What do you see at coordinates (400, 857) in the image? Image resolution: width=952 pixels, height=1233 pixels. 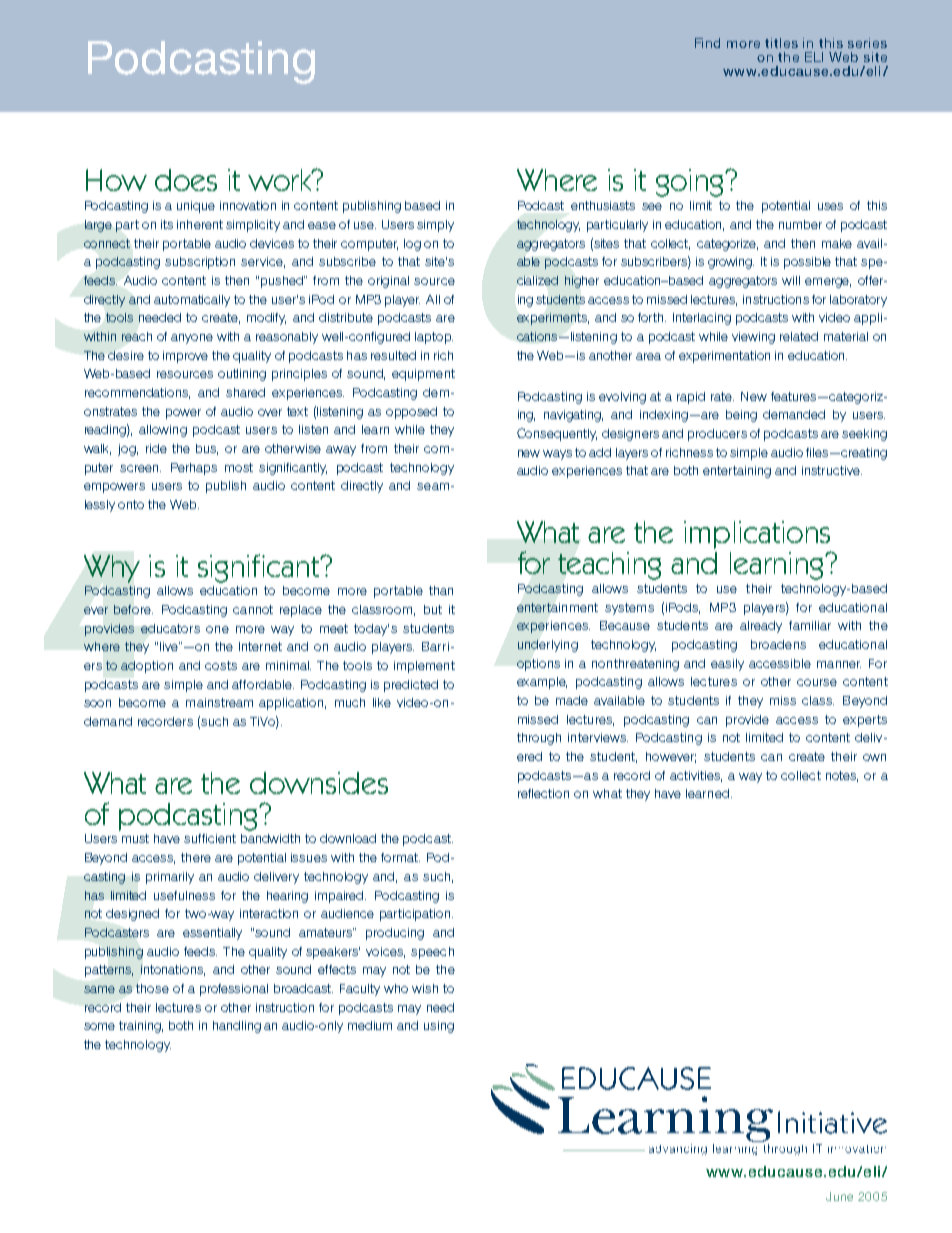 I see `format` at bounding box center [400, 857].
